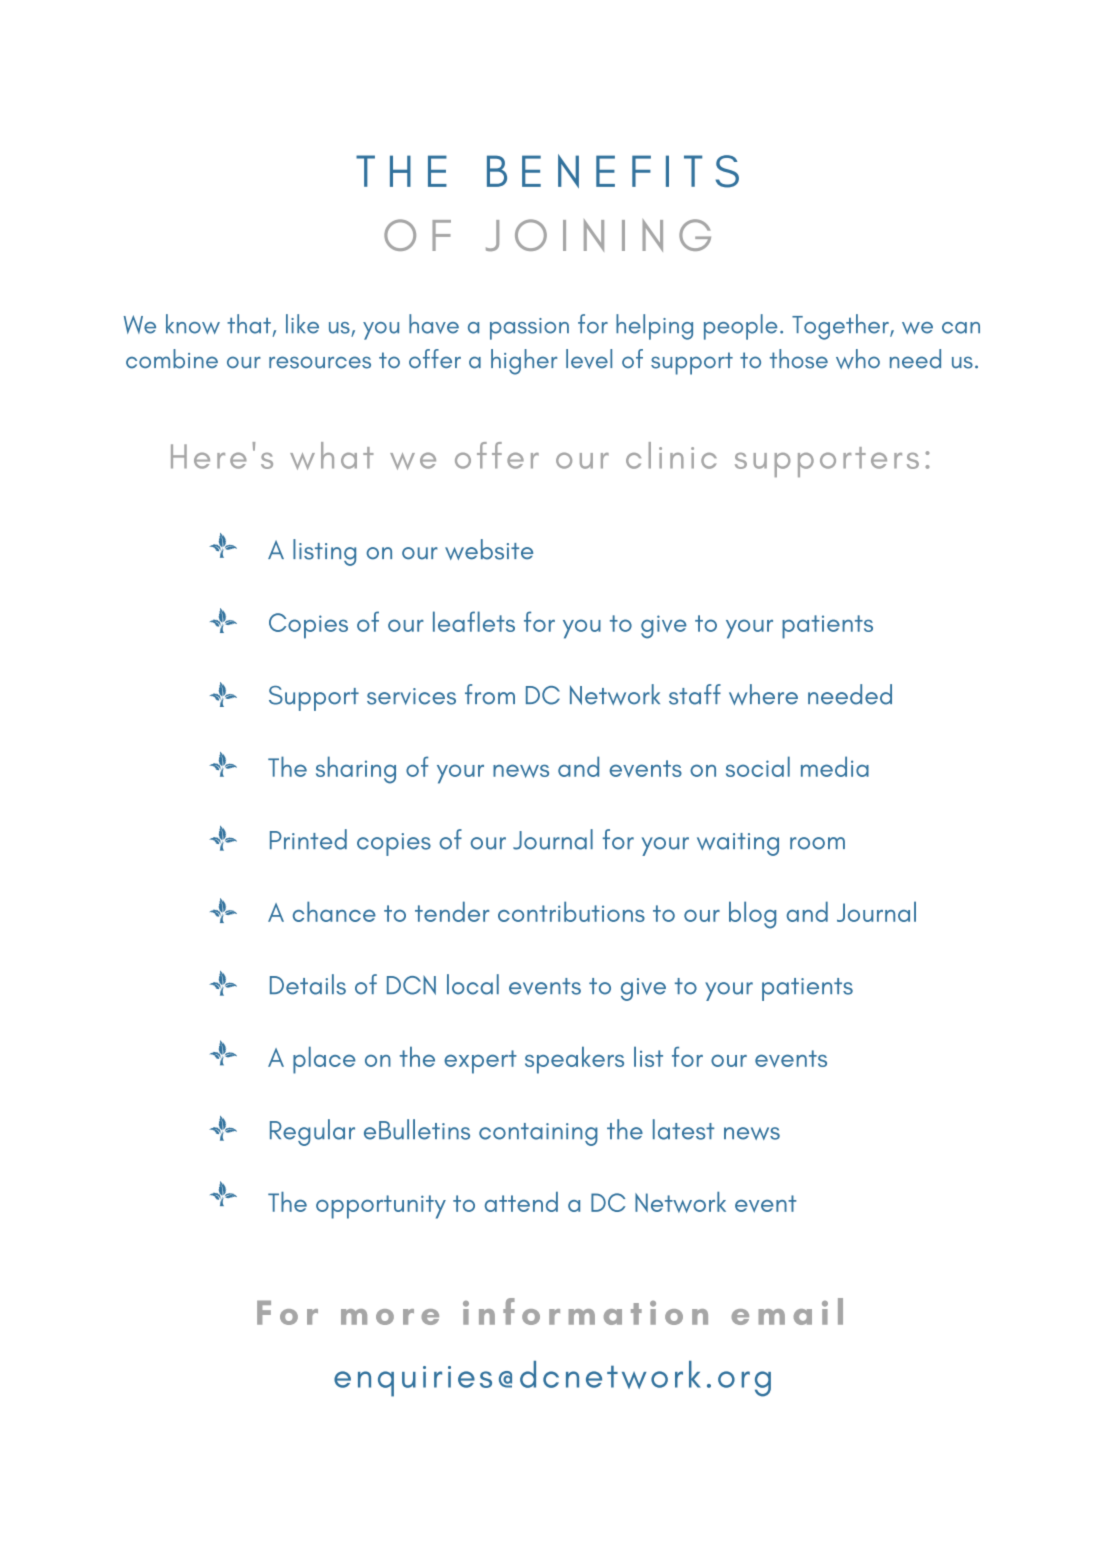 This screenshot has width=1106, height=1564. Describe the element at coordinates (752, 915) in the screenshot. I see `blog` at that location.
